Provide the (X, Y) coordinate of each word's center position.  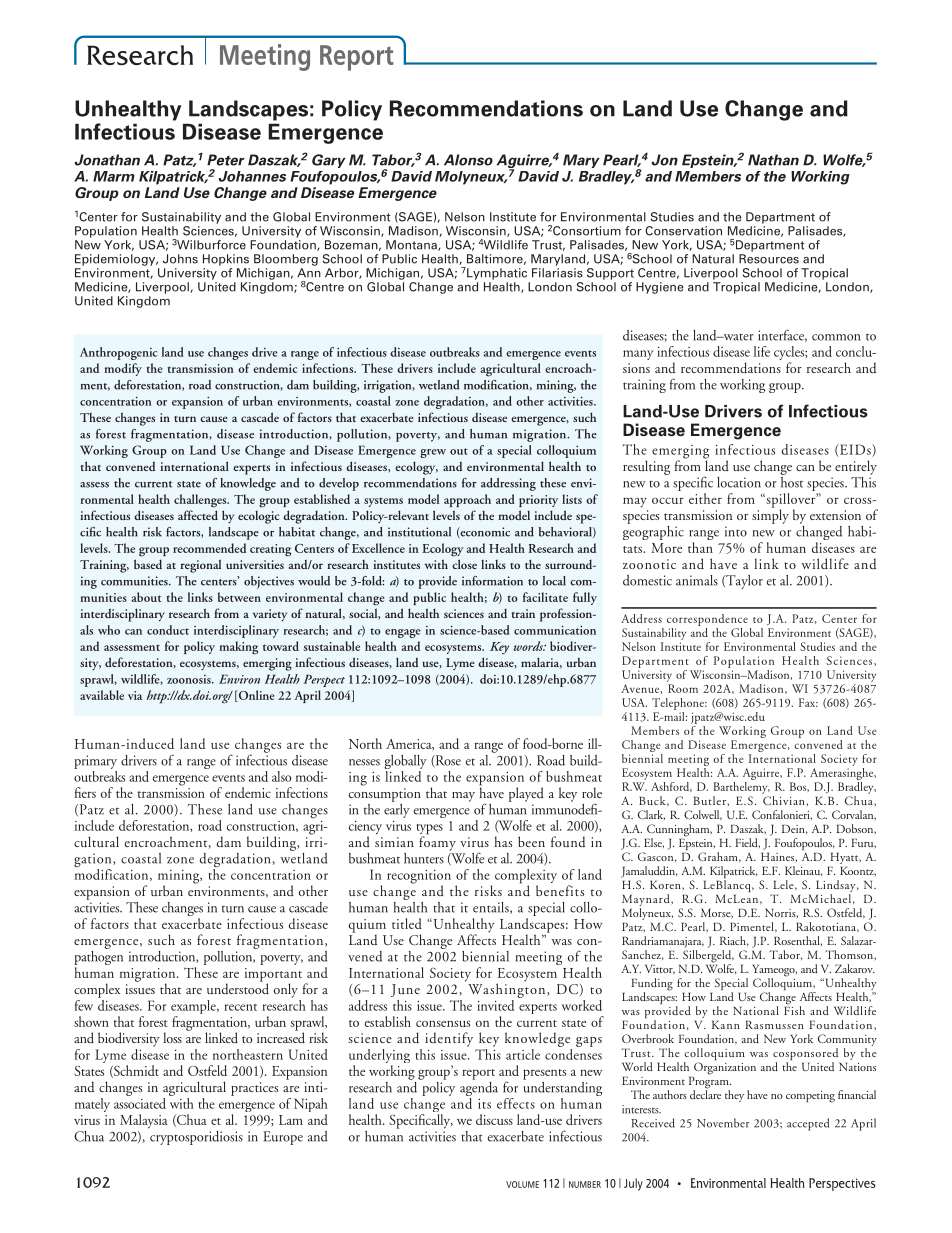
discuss (494, 1119)
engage (403, 633)
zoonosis (190, 679)
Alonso (468, 160)
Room (683, 688)
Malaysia (144, 1121)
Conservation (683, 231)
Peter (226, 160)
